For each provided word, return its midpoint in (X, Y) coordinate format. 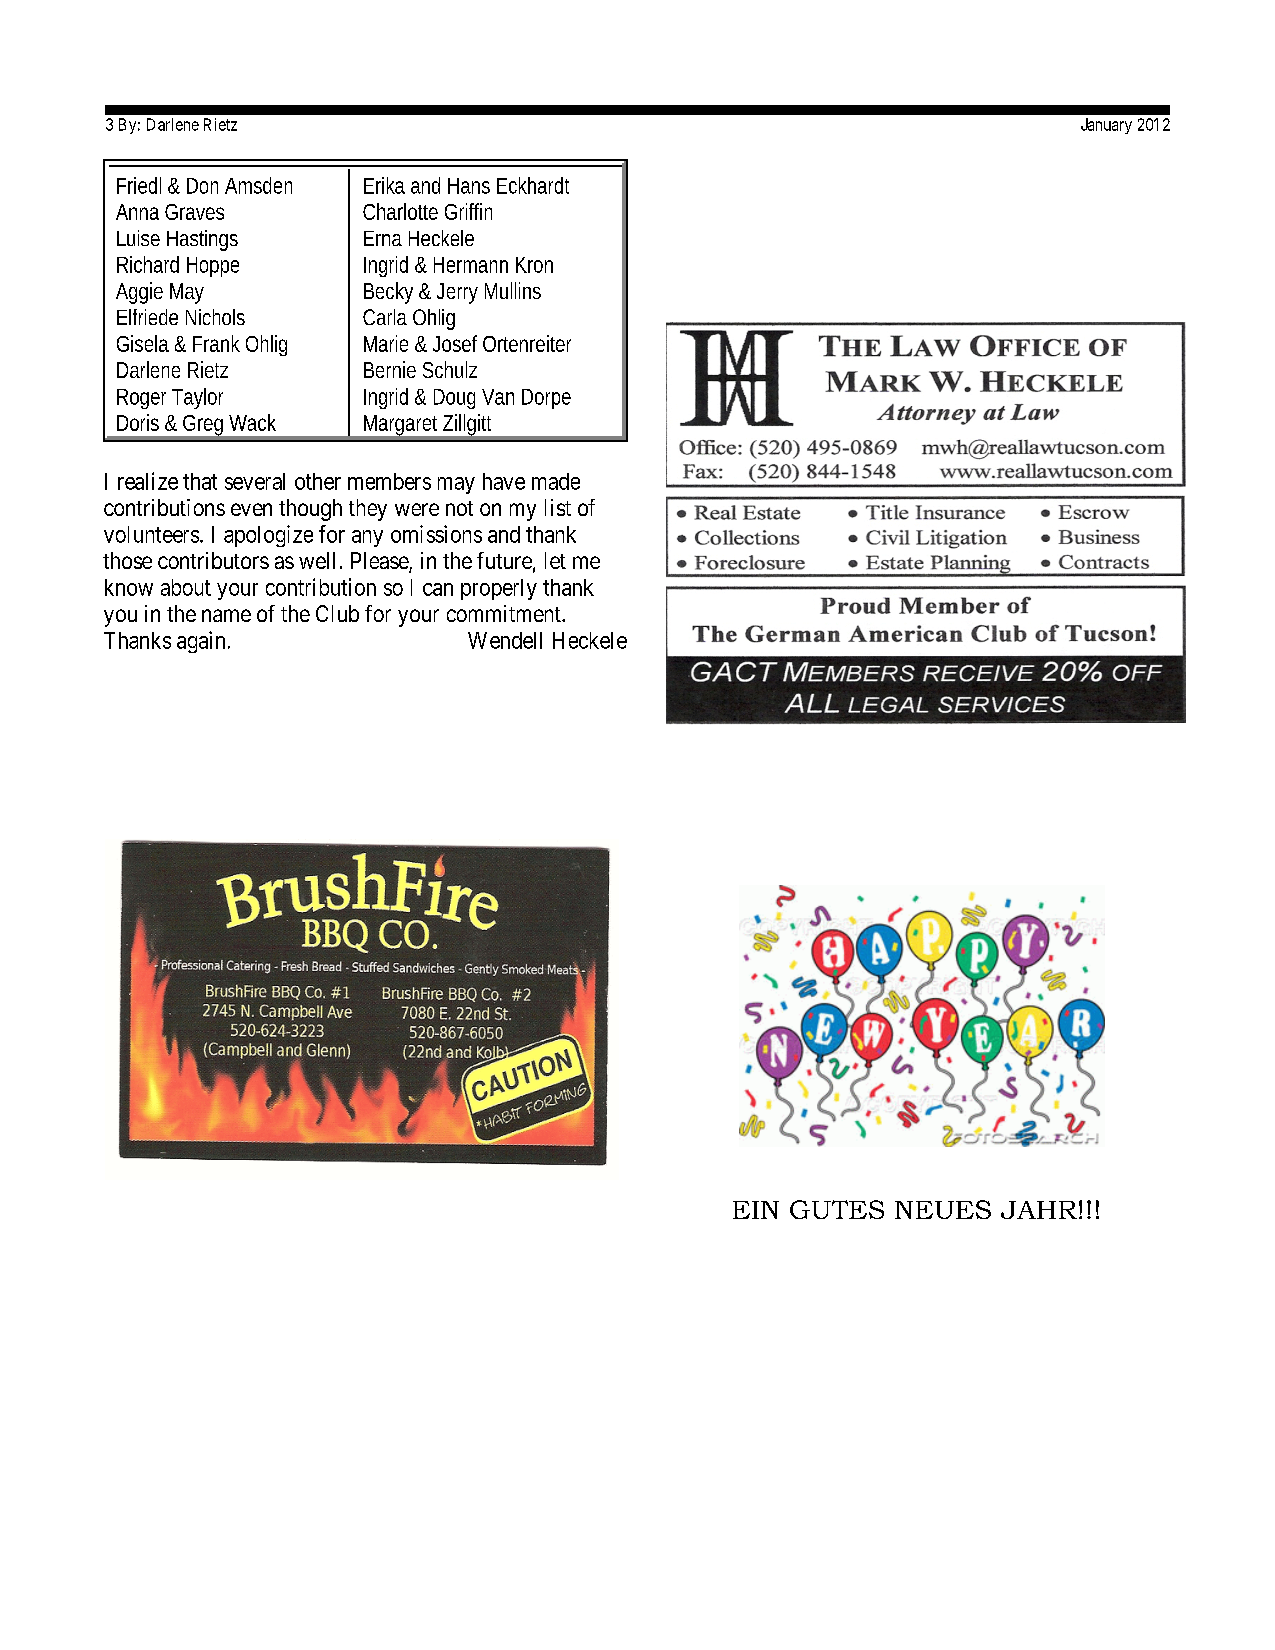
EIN (756, 1210)
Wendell (505, 640)
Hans (469, 186)
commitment (505, 613)
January (1106, 126)
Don (202, 186)
